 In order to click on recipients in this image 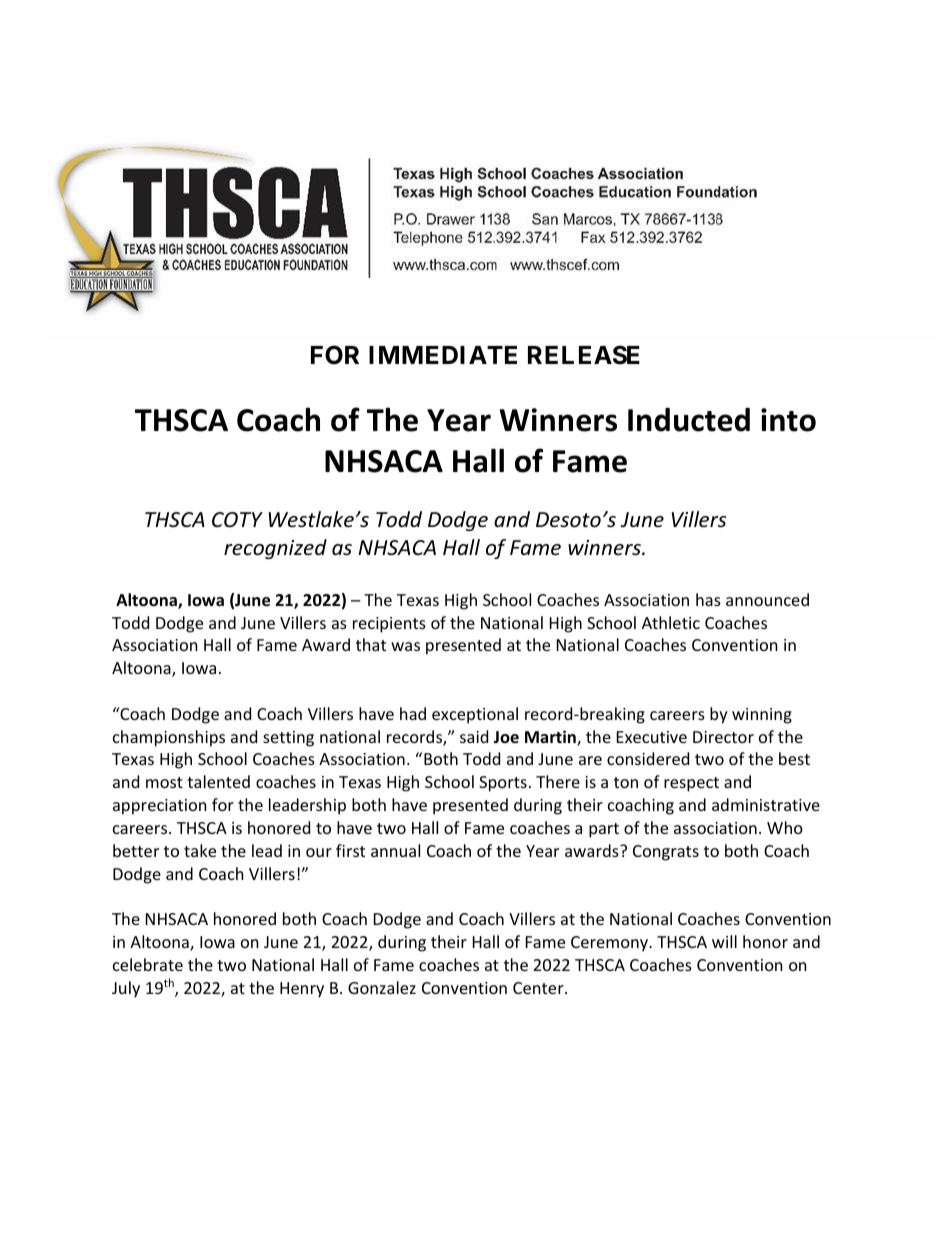, I will do `click(389, 625)`.
